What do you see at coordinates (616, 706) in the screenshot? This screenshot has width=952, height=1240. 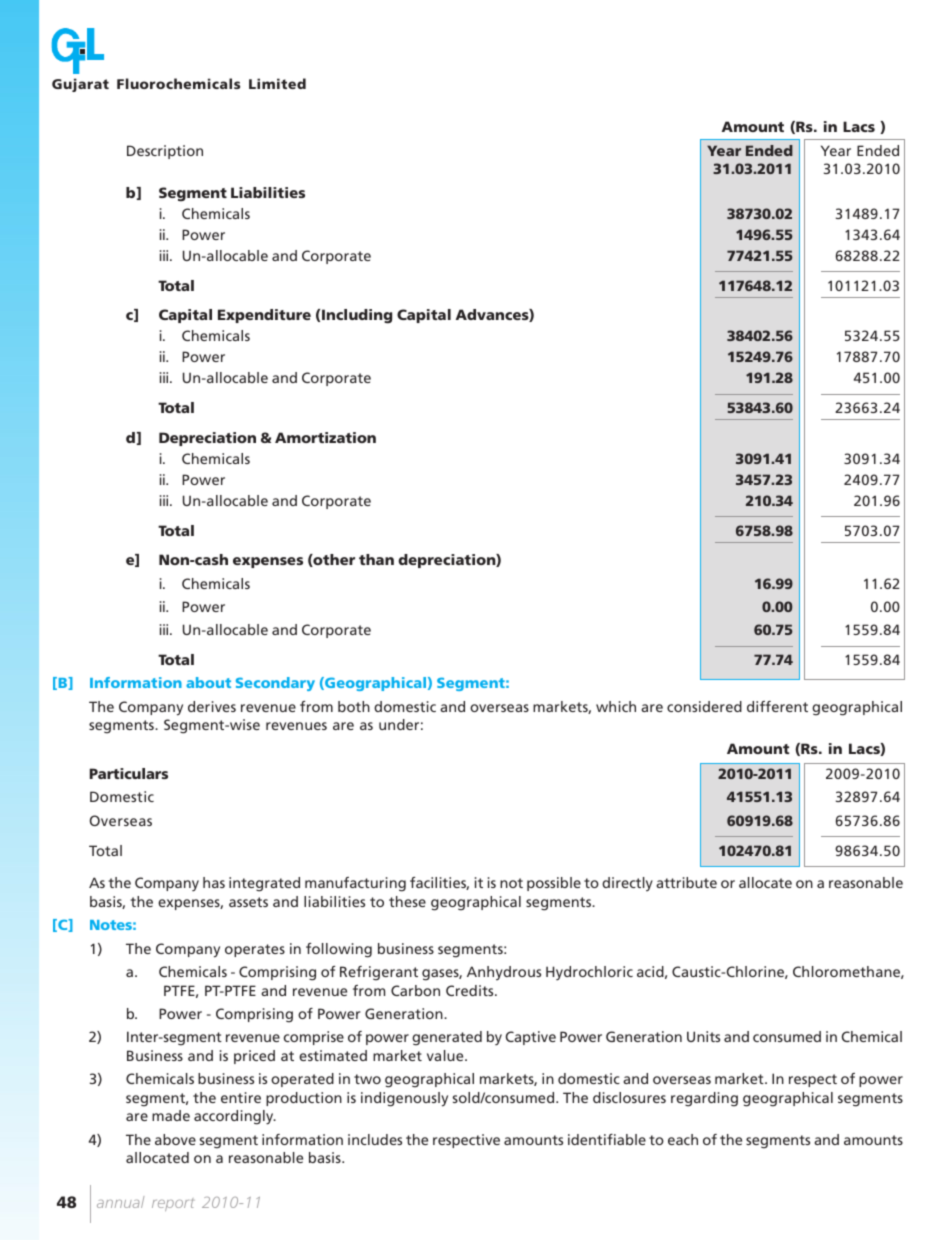 I see `which` at bounding box center [616, 706].
